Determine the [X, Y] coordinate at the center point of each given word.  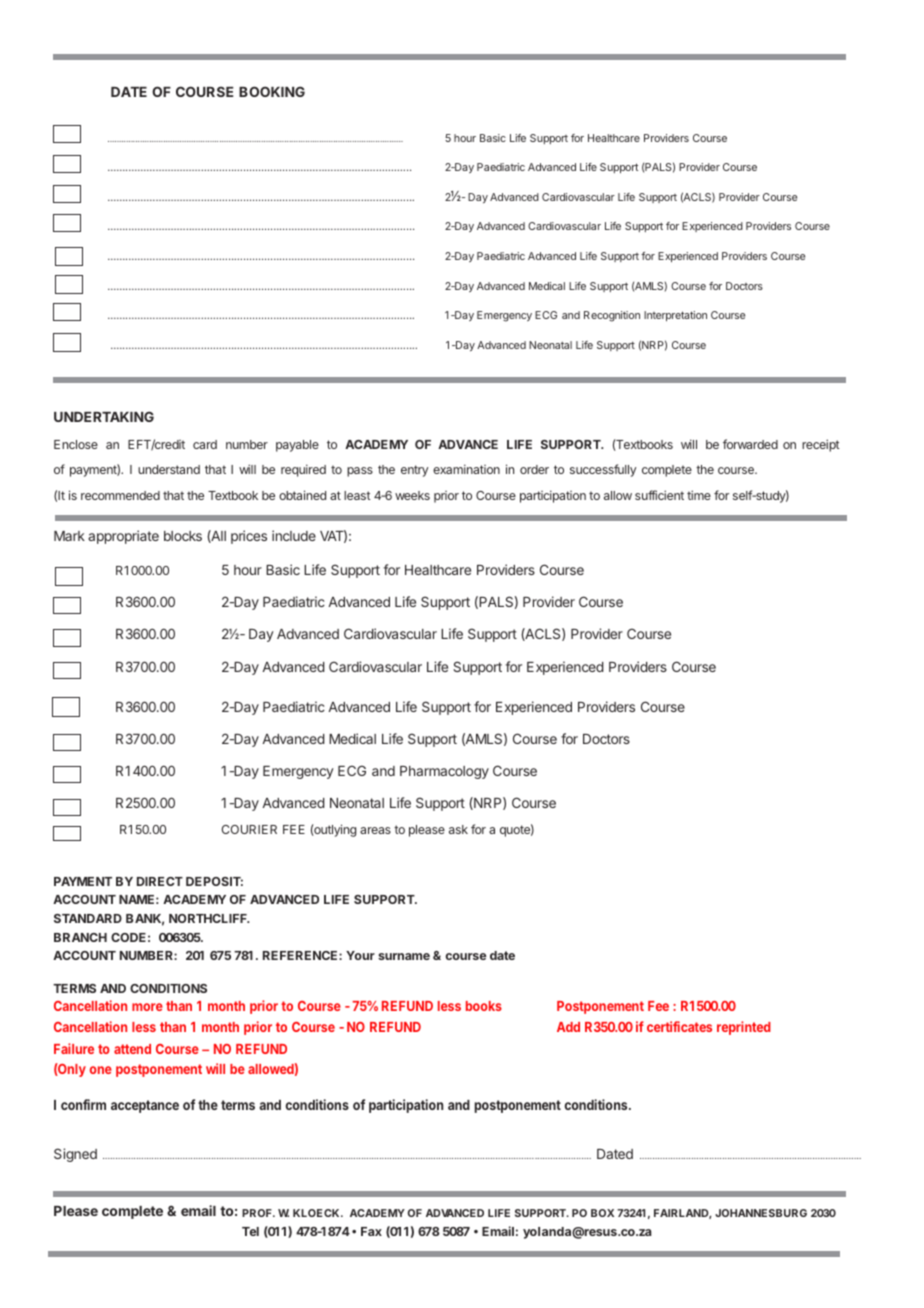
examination [466, 469]
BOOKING [272, 91]
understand [169, 469]
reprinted [744, 1028]
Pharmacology [444, 772]
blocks [183, 536]
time [699, 495]
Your [360, 955]
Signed [75, 1155]
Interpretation [675, 316]
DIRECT [160, 881]
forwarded [750, 444]
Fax [371, 1231]
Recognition [612, 316]
